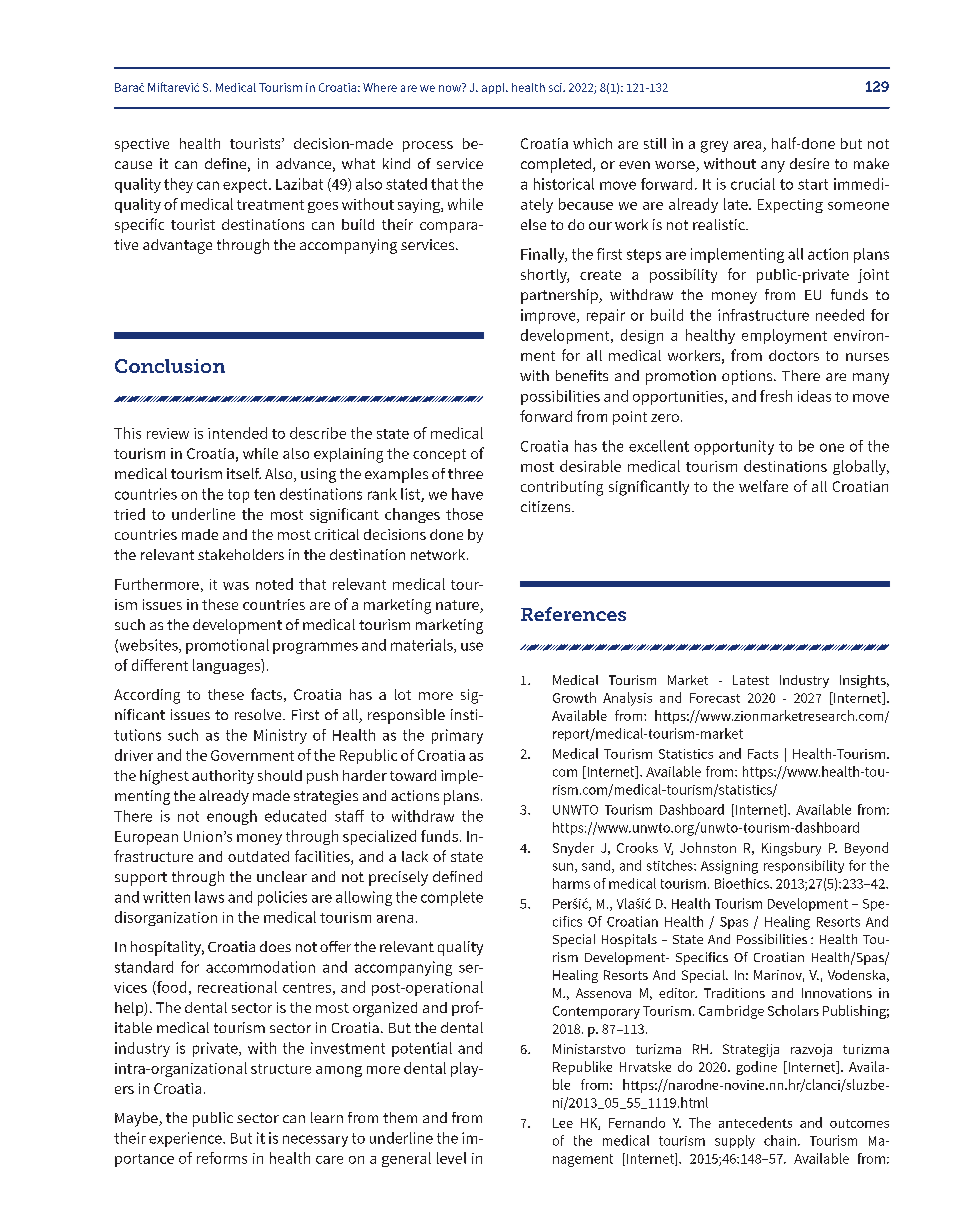  What do you see at coordinates (458, 606) in the screenshot?
I see `nature` at bounding box center [458, 606].
